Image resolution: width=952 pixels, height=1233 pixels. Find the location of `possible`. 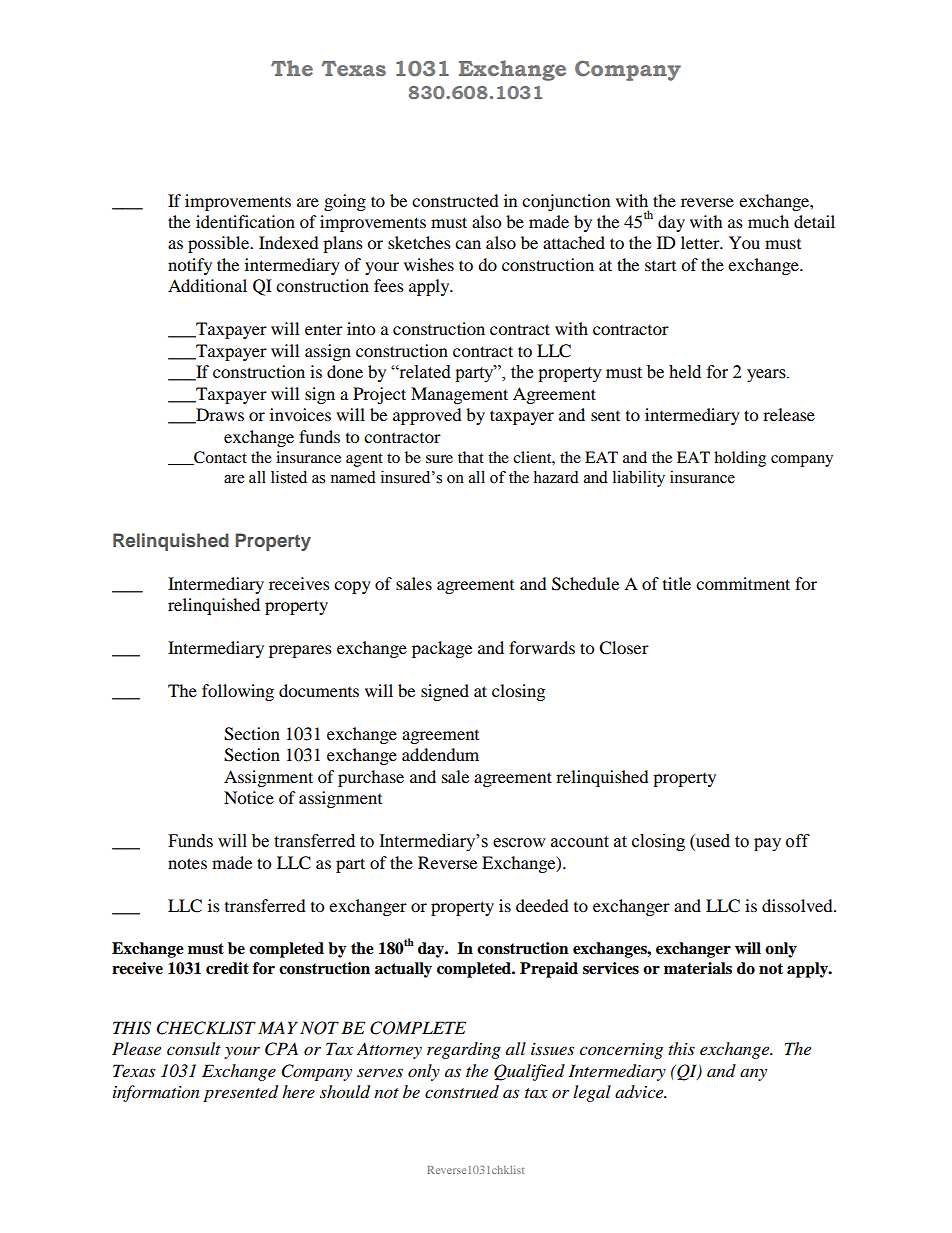

possible is located at coordinates (219, 244).
